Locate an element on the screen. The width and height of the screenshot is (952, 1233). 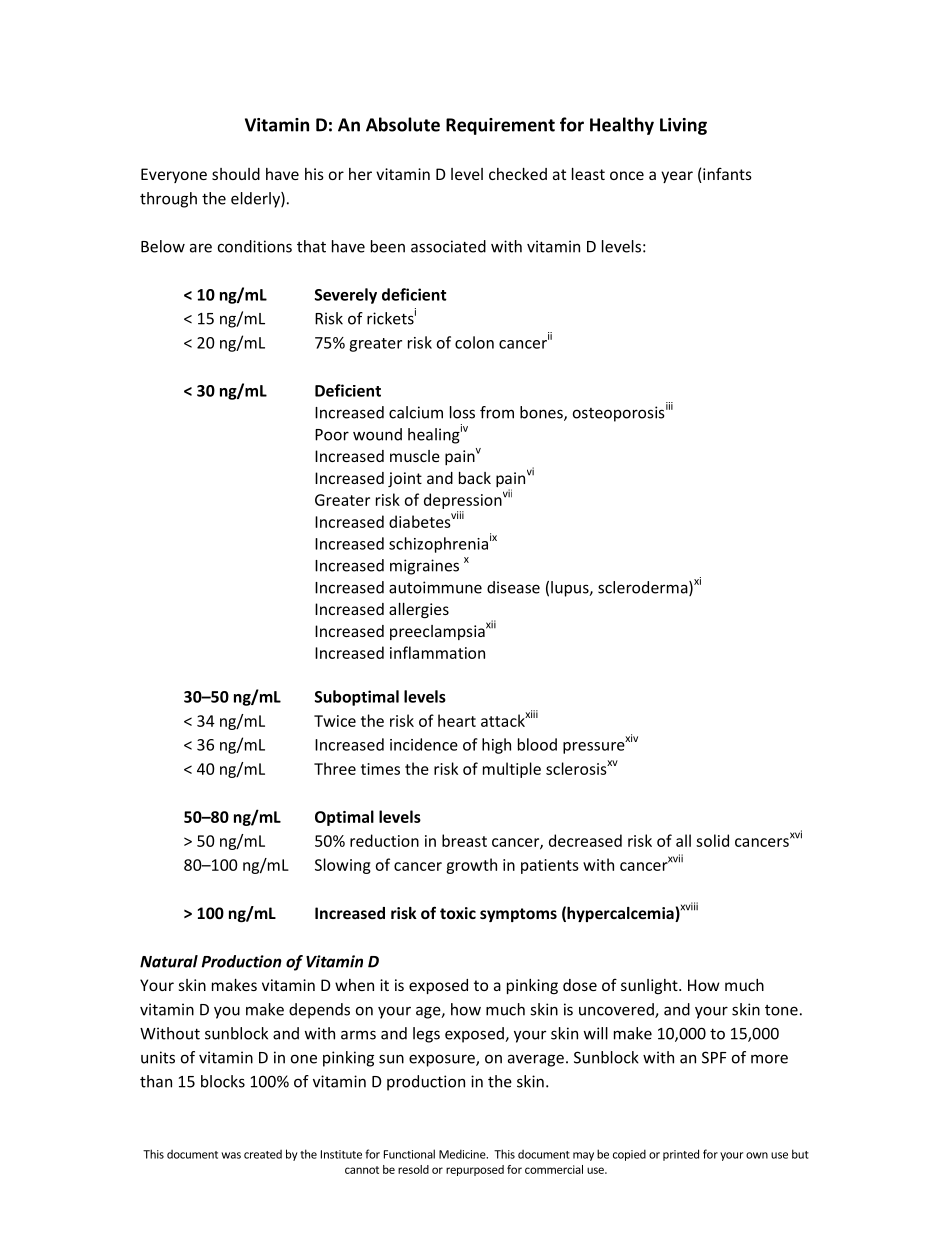
Twice is located at coordinates (335, 721).
